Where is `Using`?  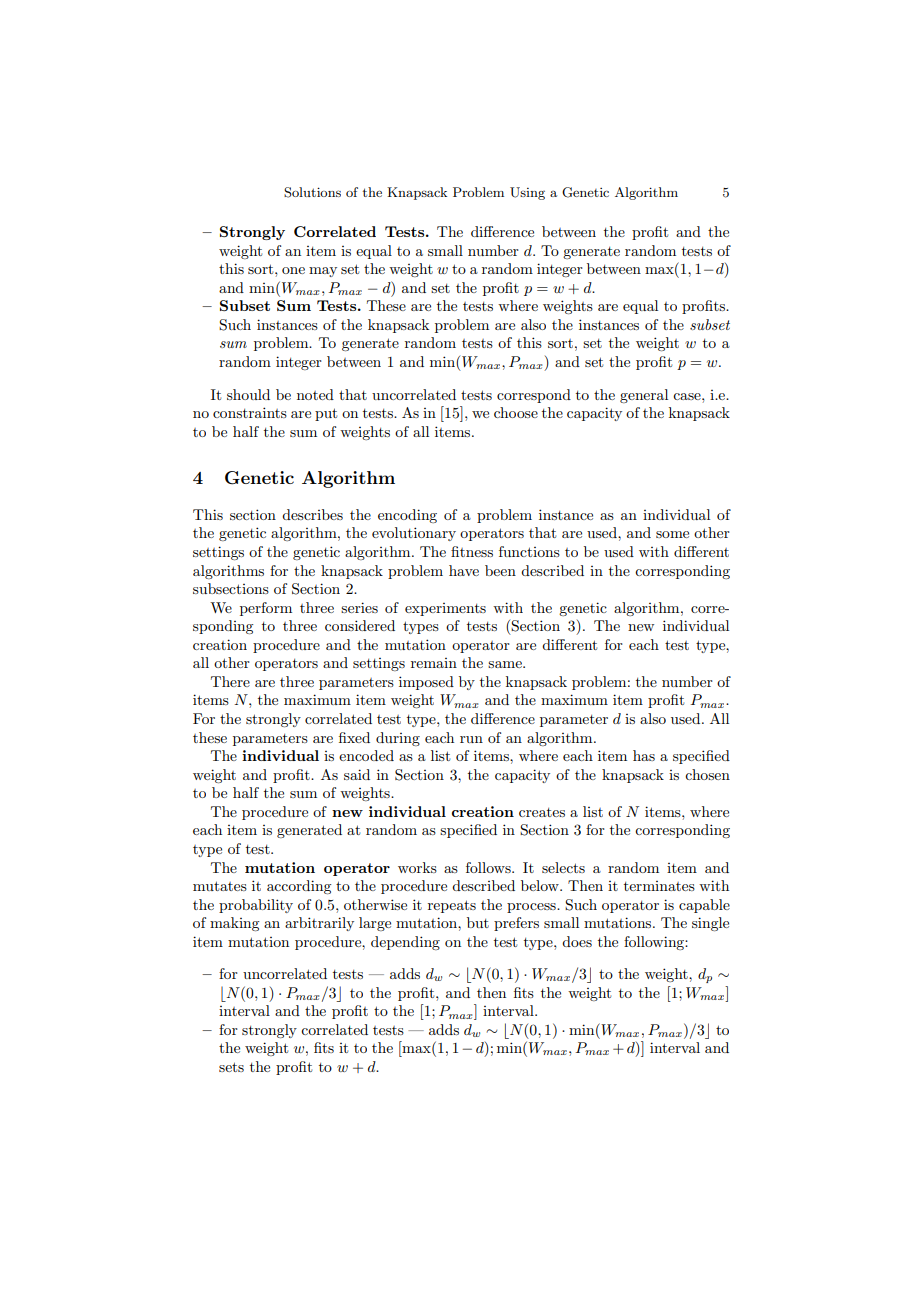
Using is located at coordinates (527, 193).
